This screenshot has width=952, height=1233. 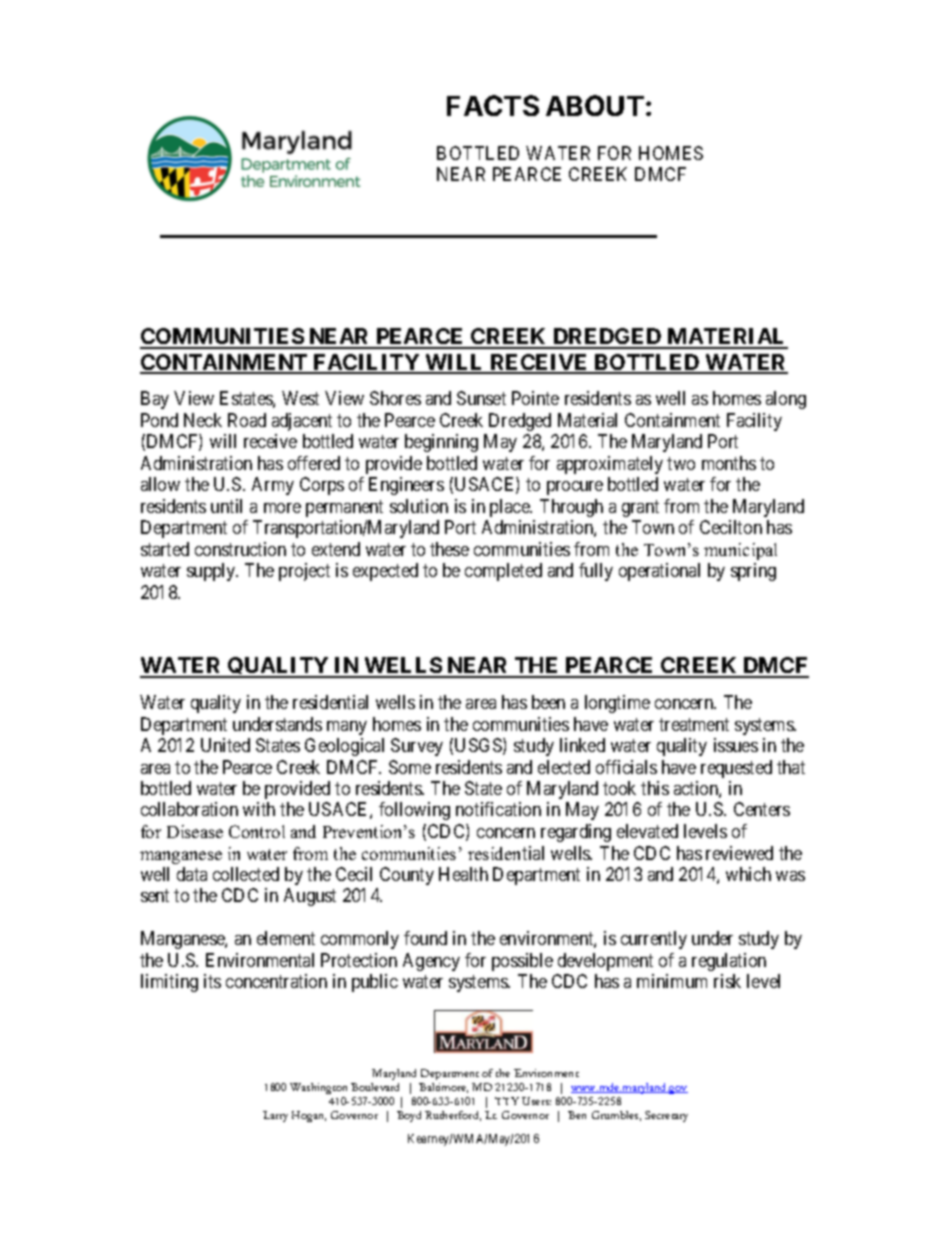 What do you see at coordinates (247, 420) in the screenshot?
I see `Road` at bounding box center [247, 420].
